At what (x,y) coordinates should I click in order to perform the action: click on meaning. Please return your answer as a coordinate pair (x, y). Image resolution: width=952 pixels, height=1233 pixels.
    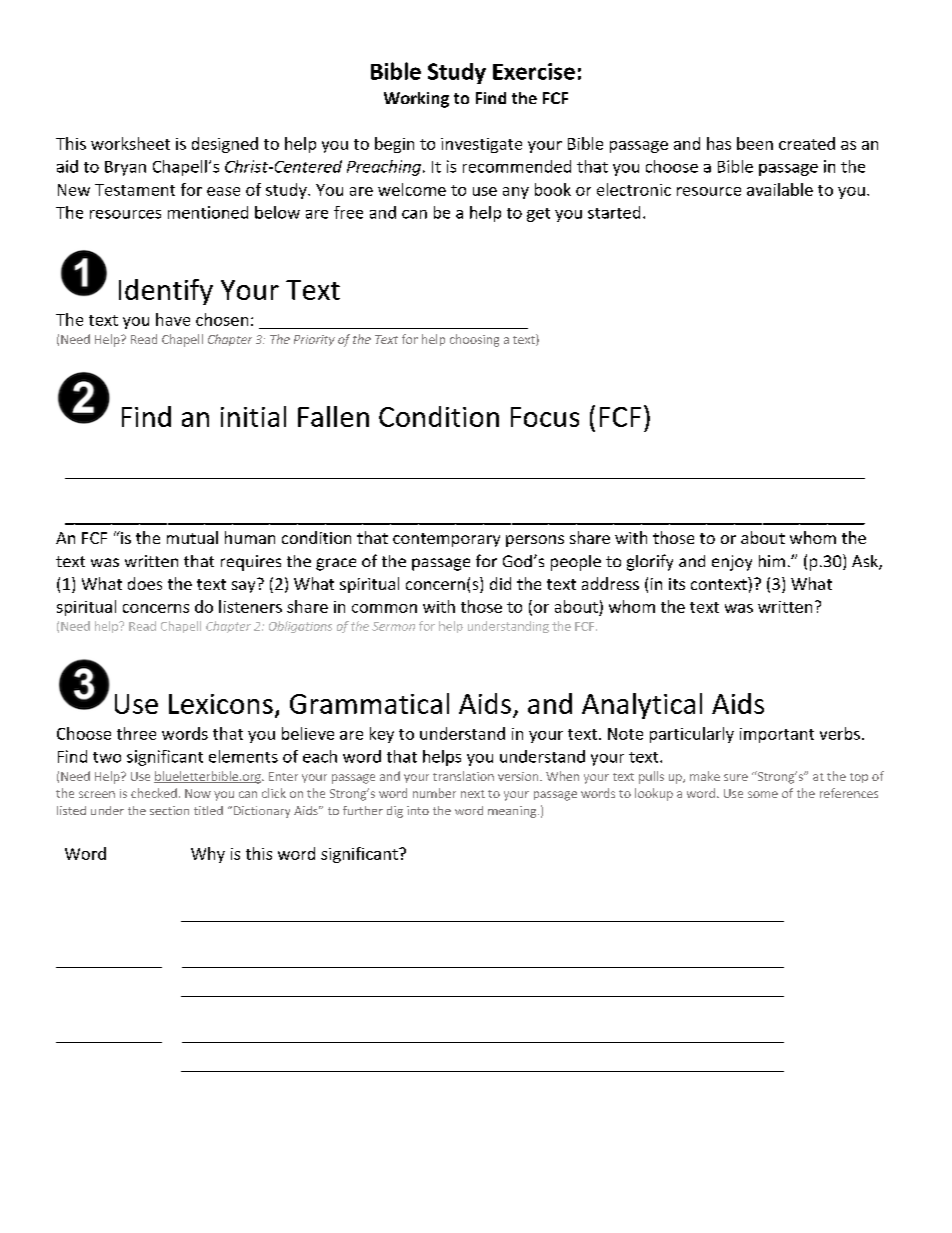
    Looking at the image, I should click on (513, 812).
